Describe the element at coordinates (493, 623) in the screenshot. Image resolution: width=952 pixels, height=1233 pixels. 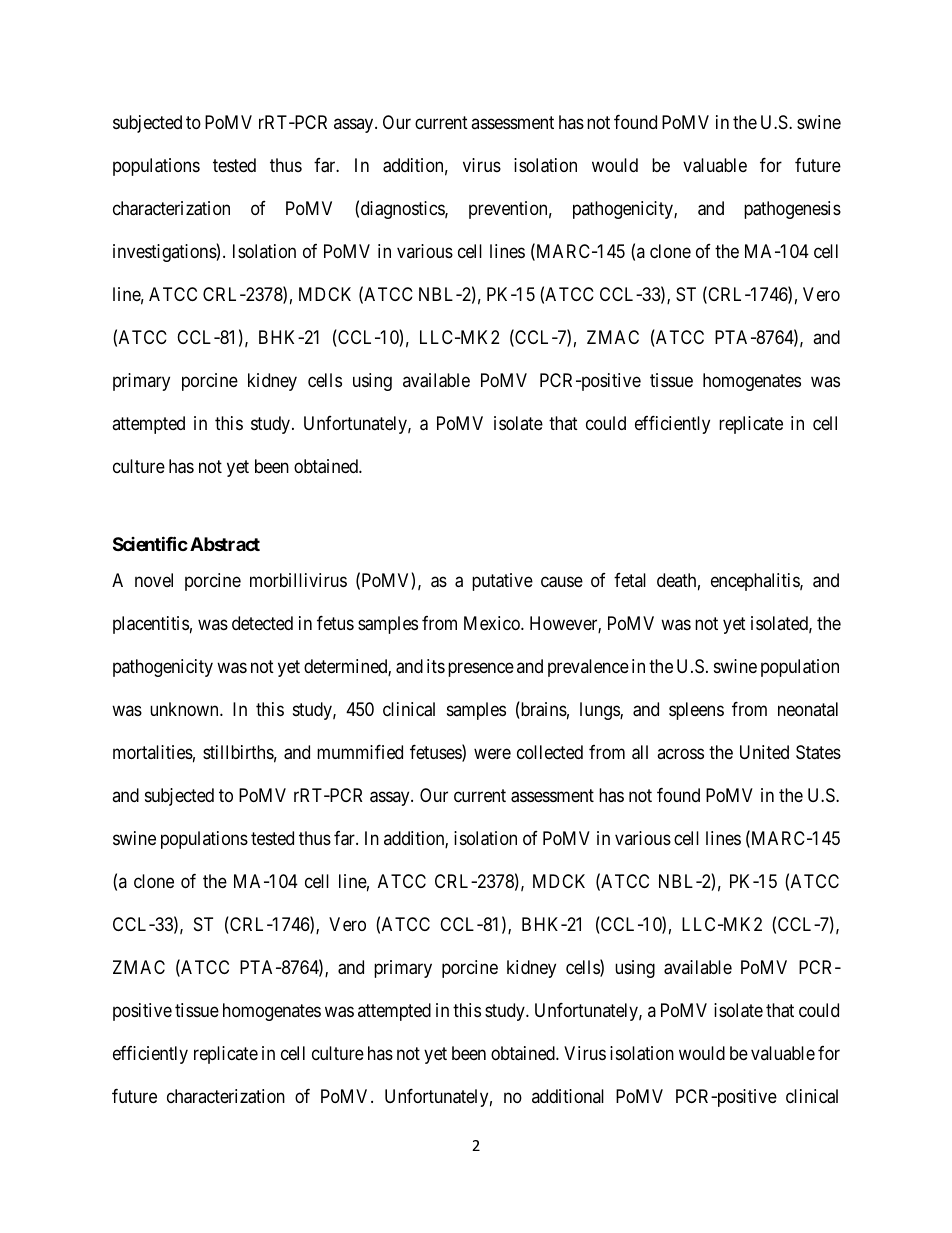
I see `Mexico` at that location.
